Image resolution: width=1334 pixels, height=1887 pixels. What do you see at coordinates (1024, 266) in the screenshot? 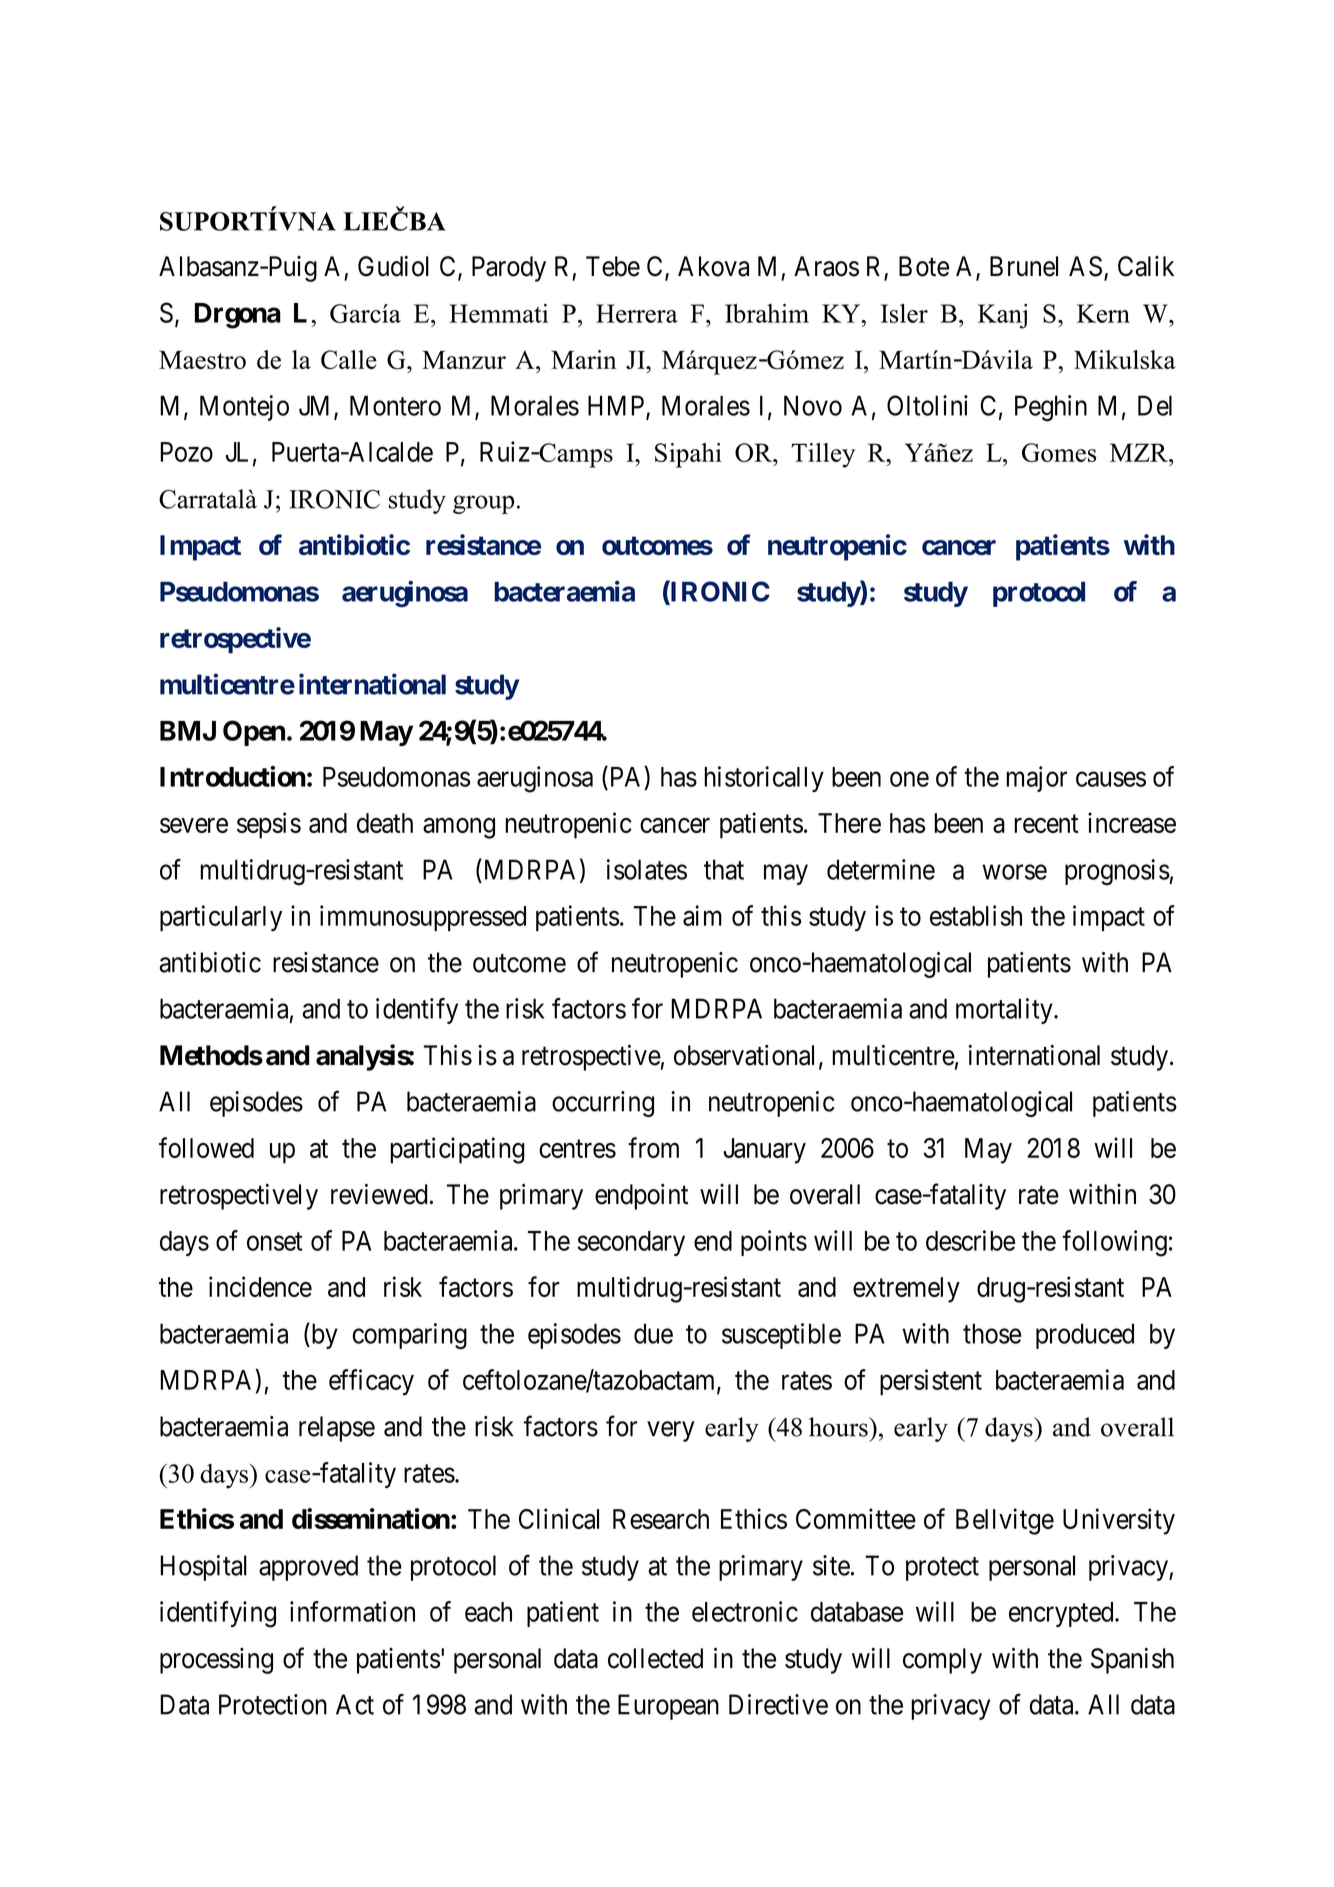
I see `Brunel` at bounding box center [1024, 266].
